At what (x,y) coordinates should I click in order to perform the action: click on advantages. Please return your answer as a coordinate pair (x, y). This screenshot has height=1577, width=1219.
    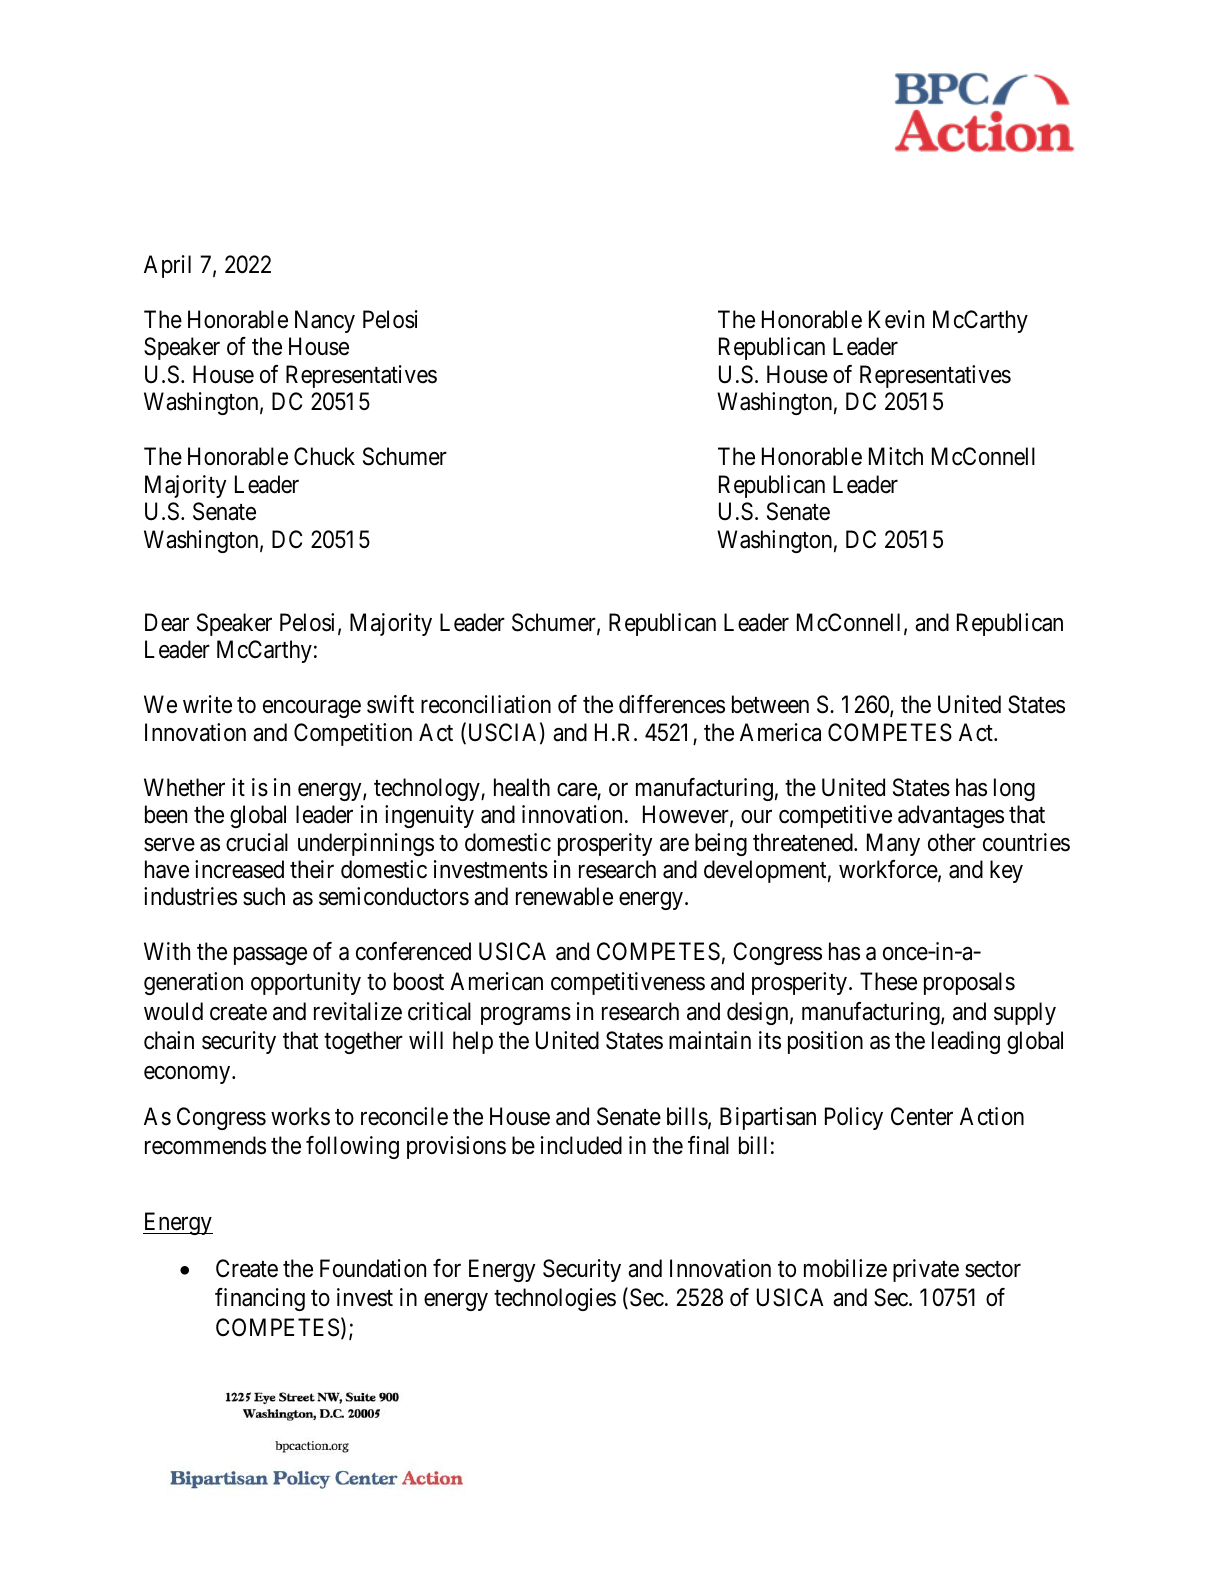
    Looking at the image, I should click on (951, 816).
